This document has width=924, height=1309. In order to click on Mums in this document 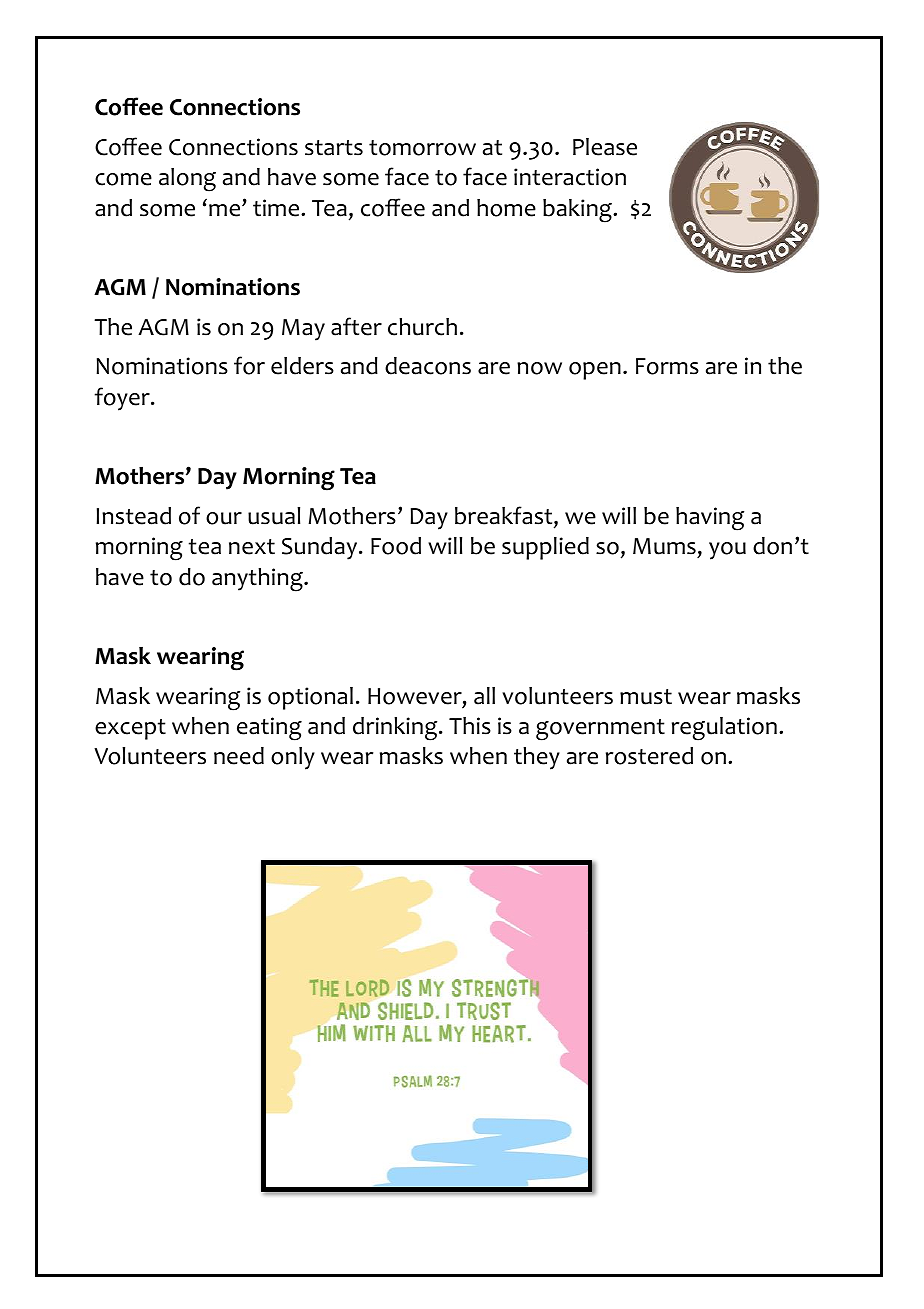, I will do `click(664, 546)`.
